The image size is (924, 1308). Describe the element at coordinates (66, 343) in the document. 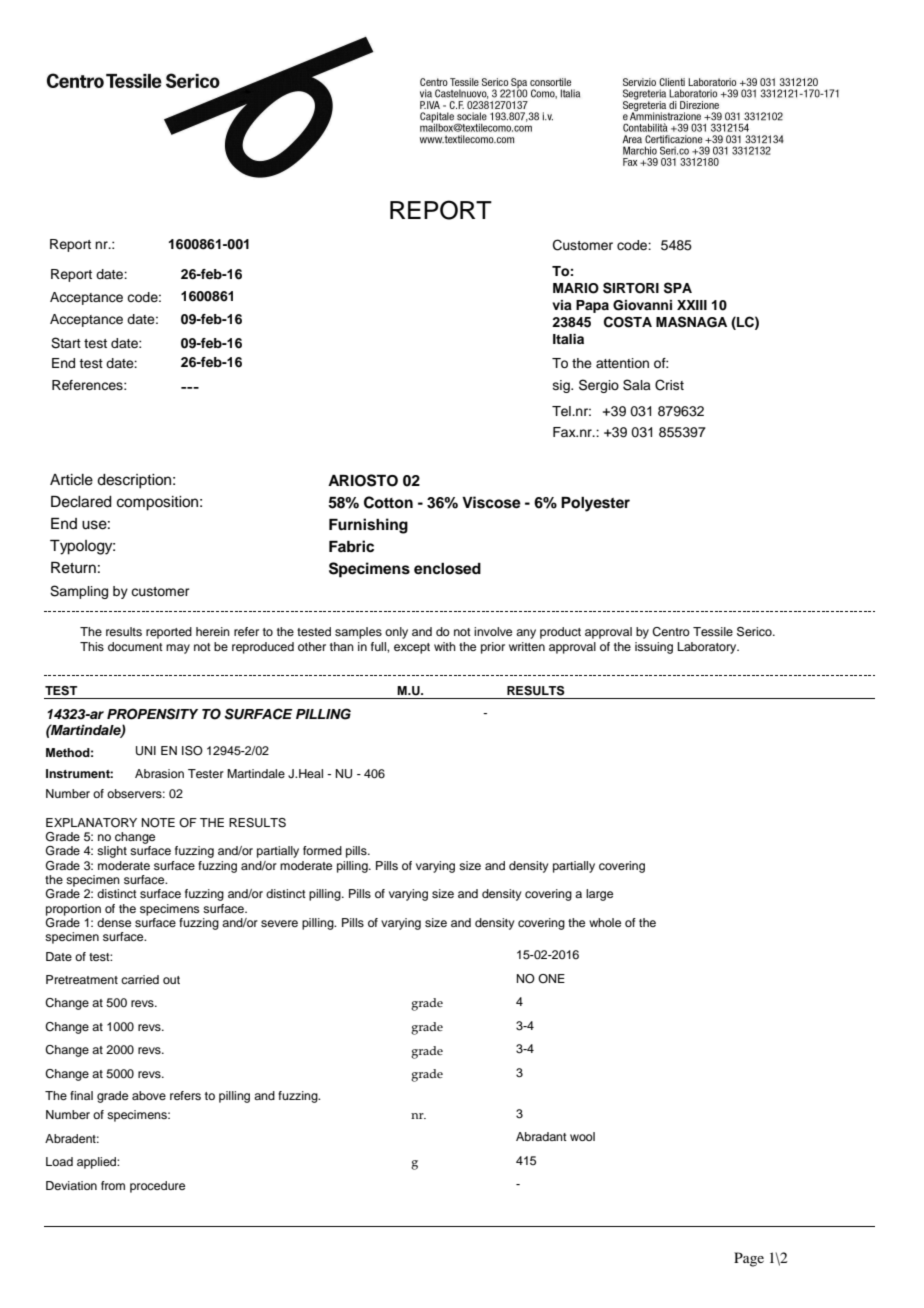

I see `Start` at that location.
